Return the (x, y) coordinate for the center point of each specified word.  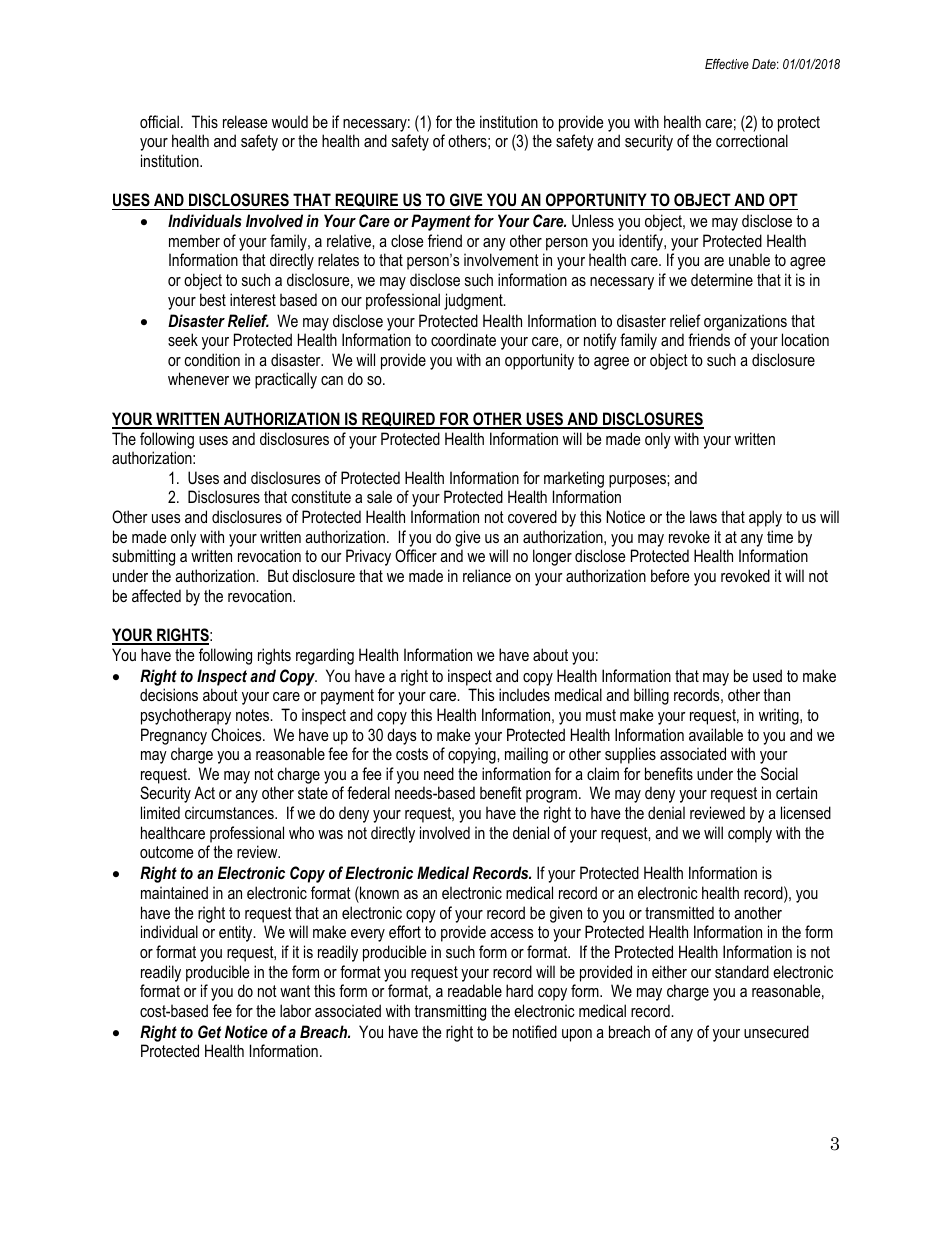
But (278, 575)
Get (209, 1031)
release (245, 121)
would (290, 121)
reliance (487, 575)
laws (703, 516)
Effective (727, 64)
